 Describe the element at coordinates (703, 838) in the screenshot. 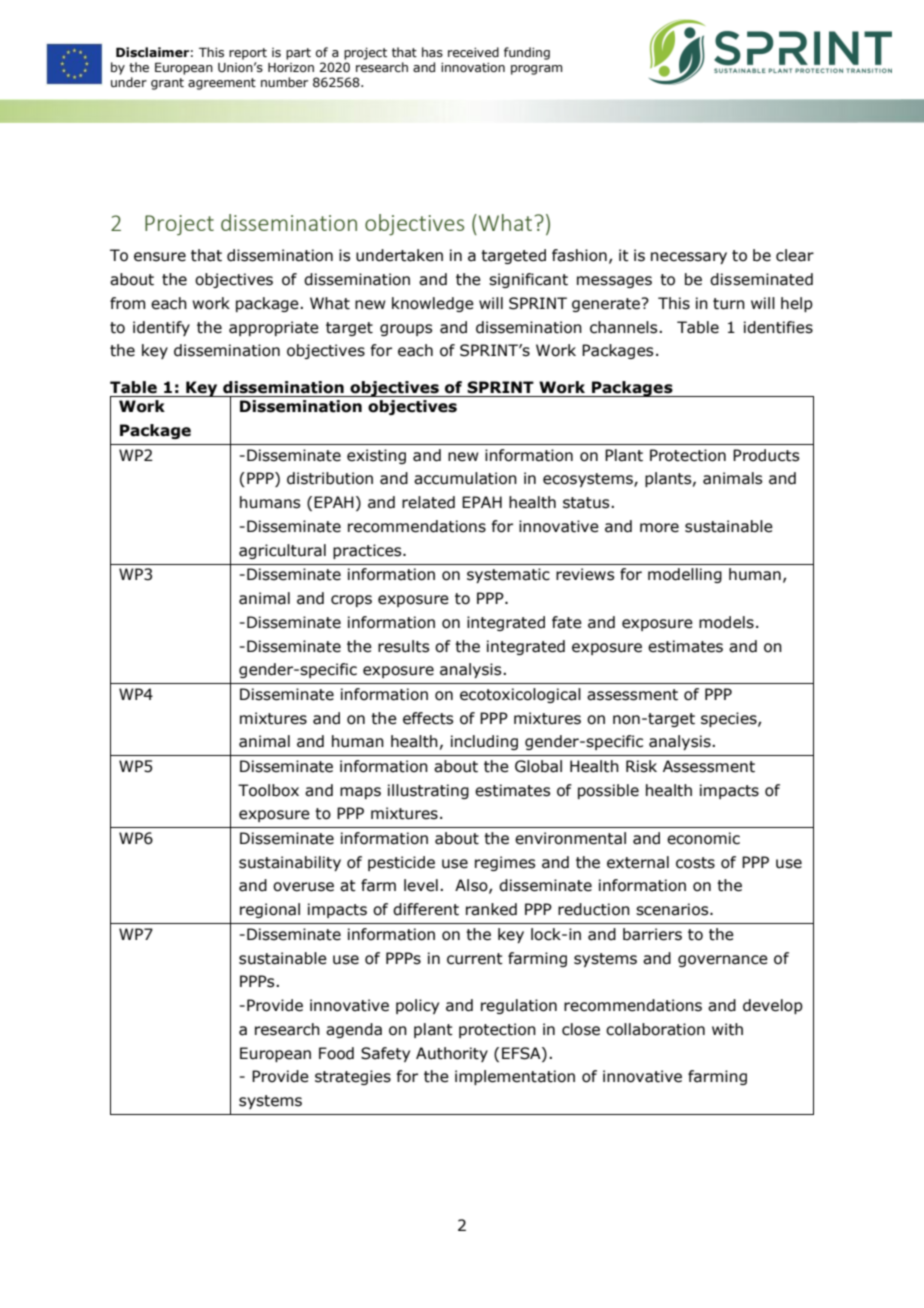

I see `economic` at that location.
